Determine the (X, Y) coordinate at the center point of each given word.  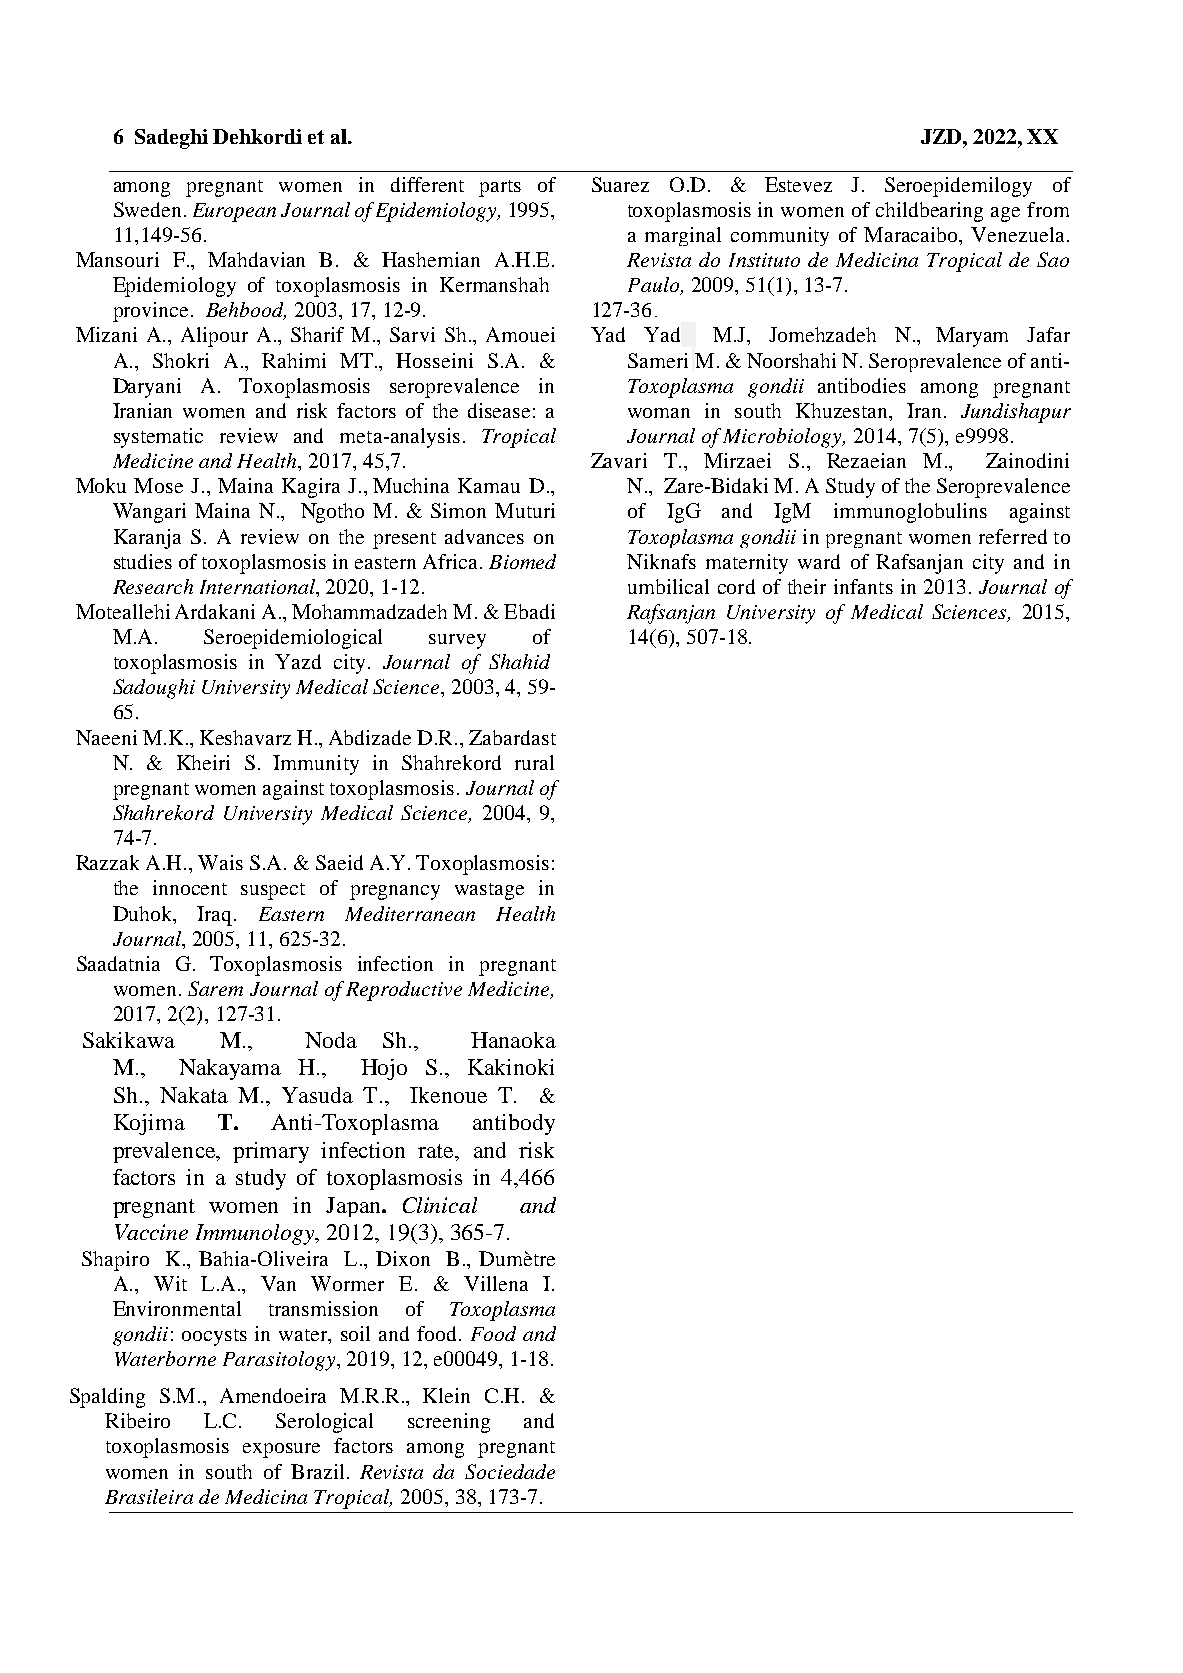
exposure (281, 1450)
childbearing (929, 212)
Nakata (194, 1095)
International (258, 586)
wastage (489, 891)
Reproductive (404, 991)
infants (863, 586)
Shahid (519, 661)
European (234, 212)
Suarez (620, 184)
